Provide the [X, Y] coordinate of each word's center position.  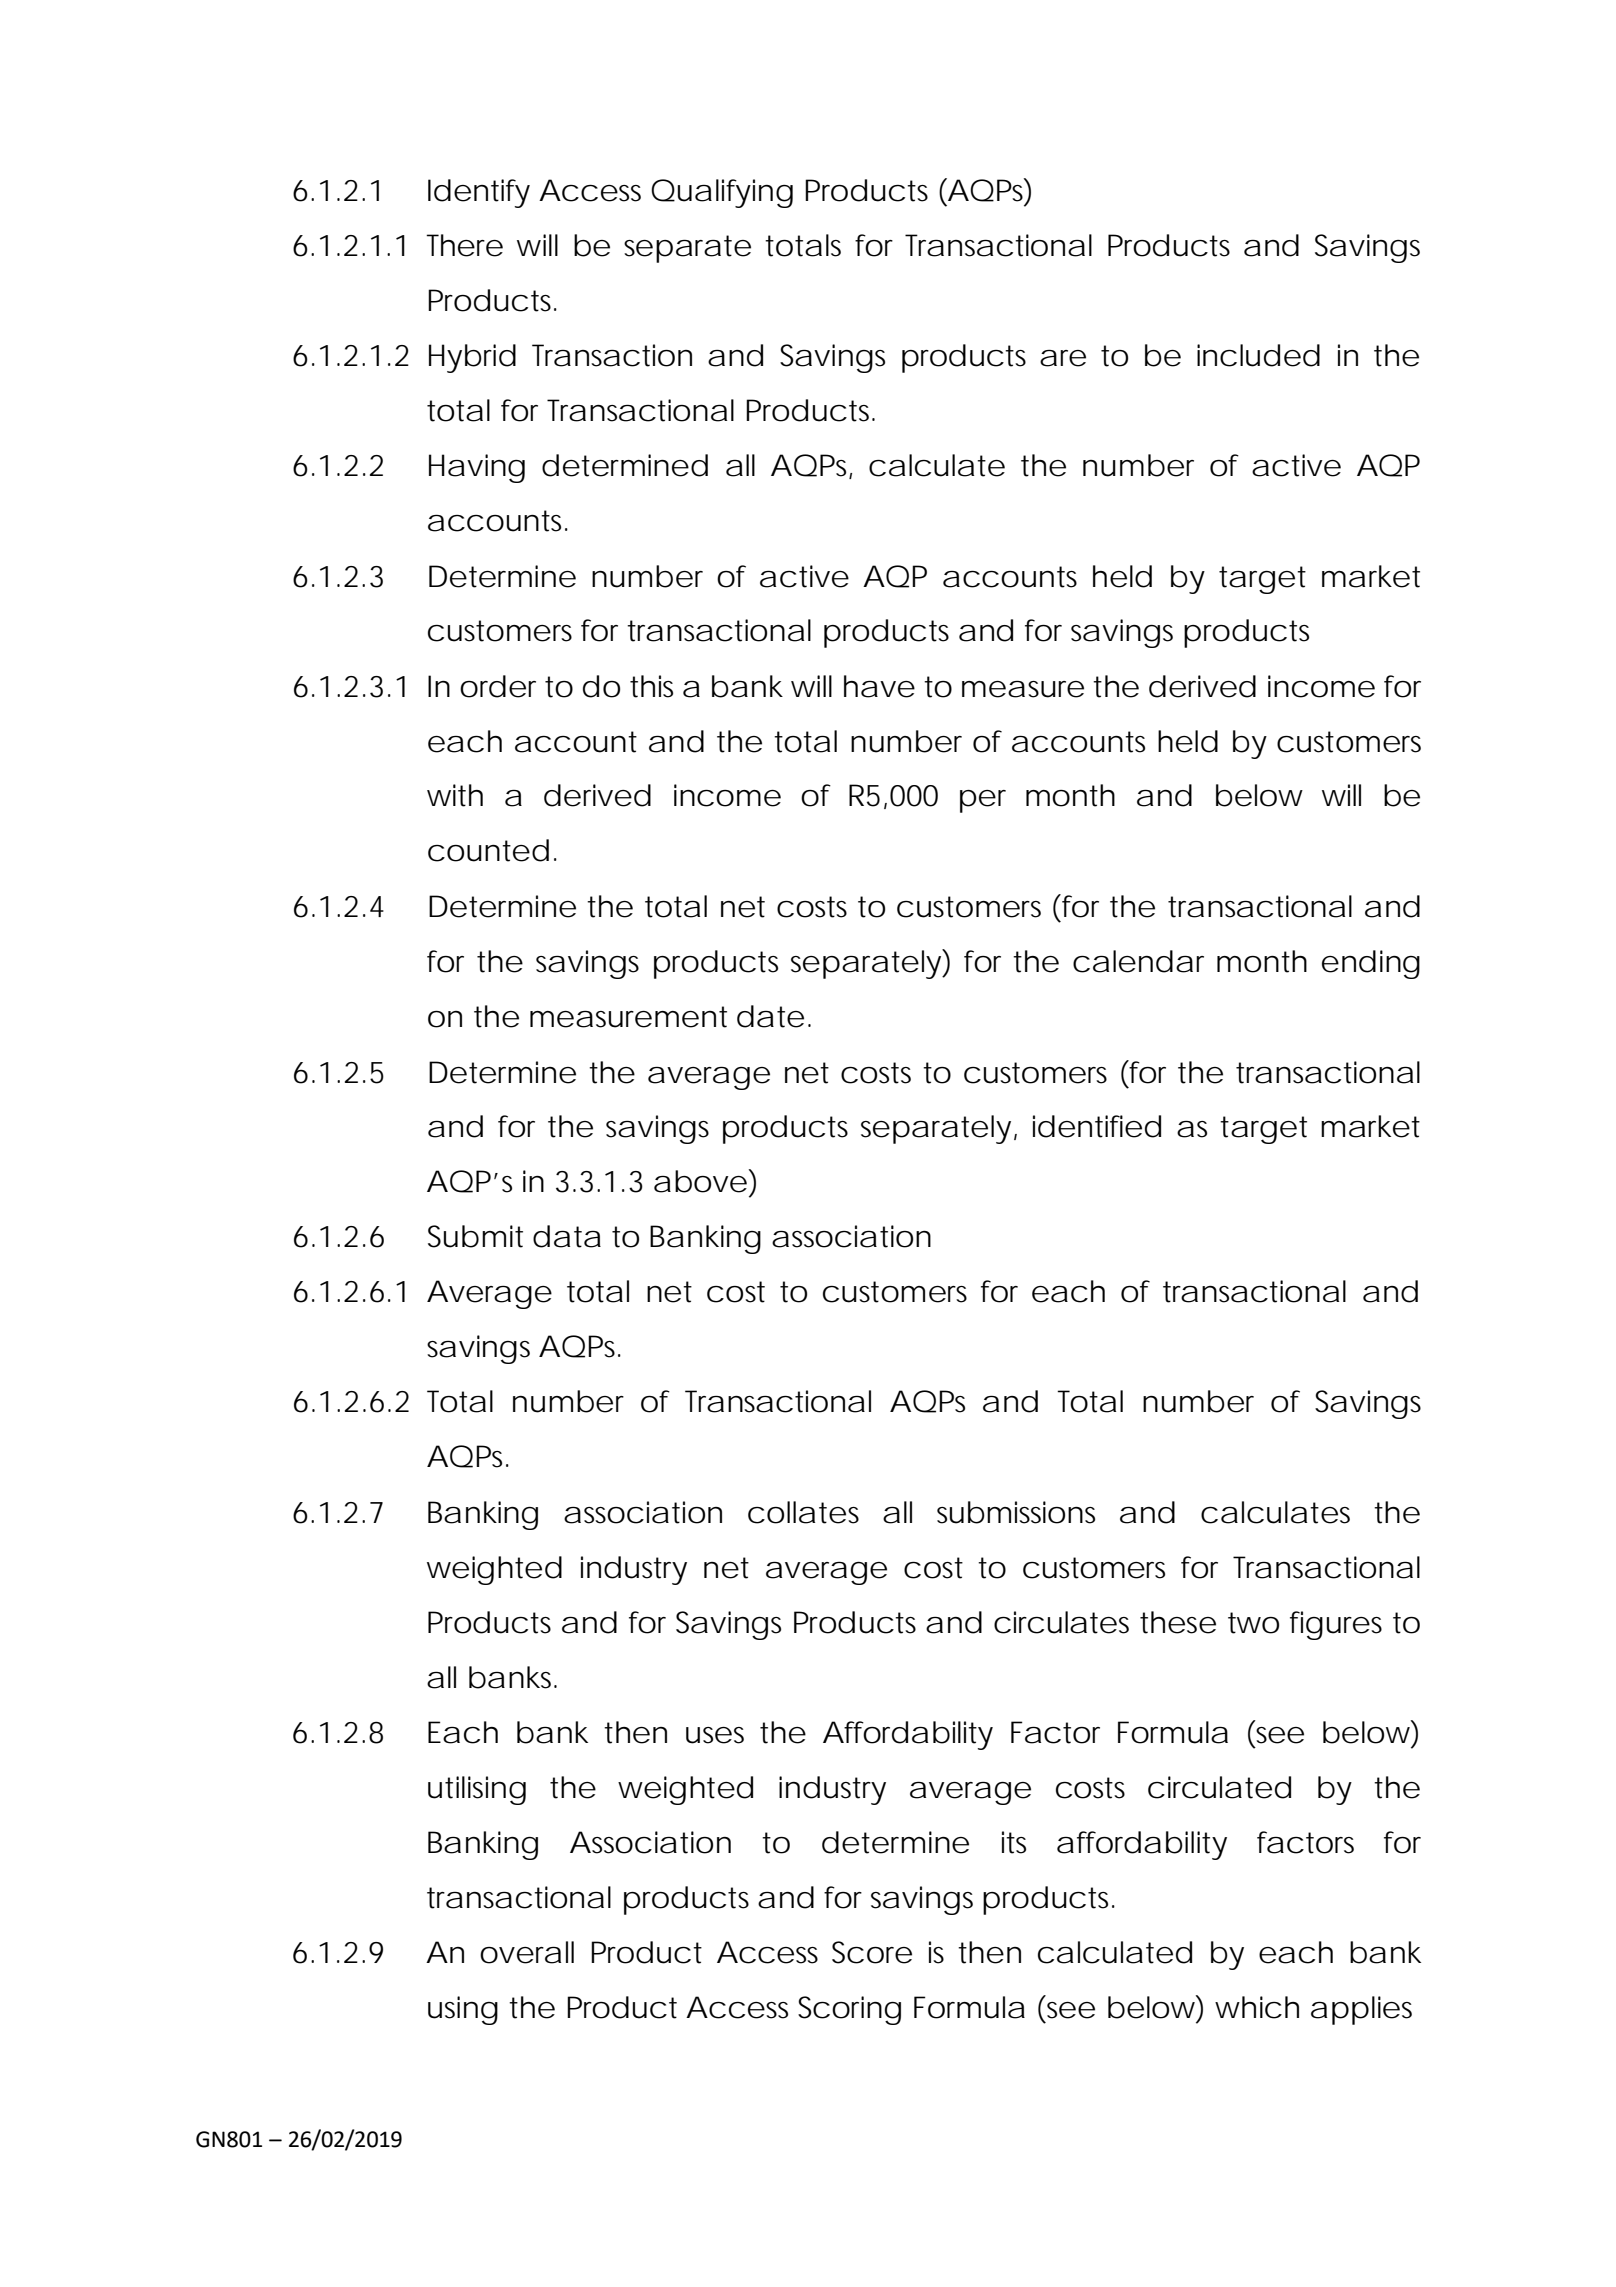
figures [1336, 1625]
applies [1361, 2010]
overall [527, 1952]
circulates [1061, 1622]
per [983, 801]
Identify [479, 193]
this [651, 686]
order [498, 686]
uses [715, 1735]
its [1014, 1842]
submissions [1016, 1512]
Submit [475, 1236]
